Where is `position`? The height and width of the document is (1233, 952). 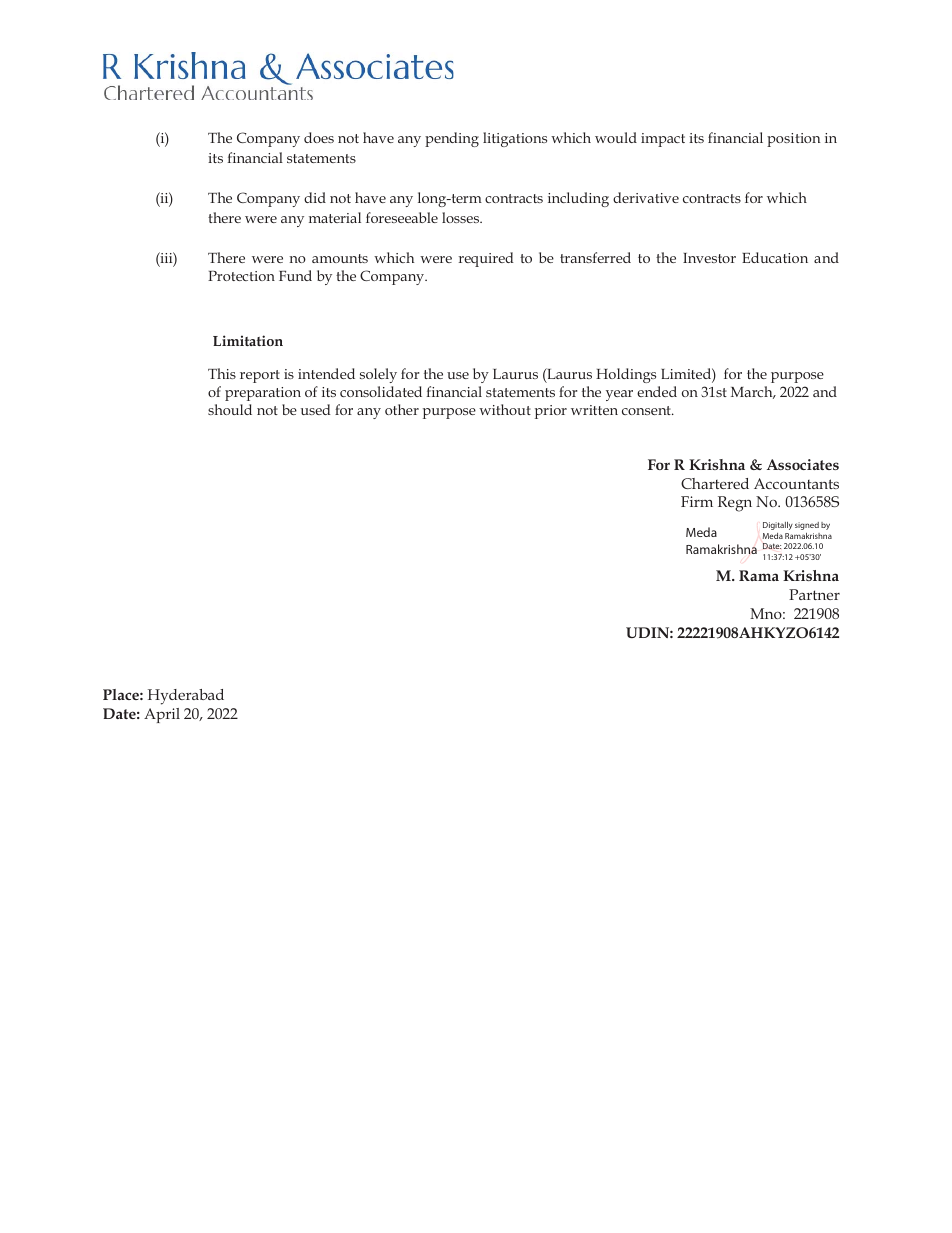
position is located at coordinates (793, 140).
